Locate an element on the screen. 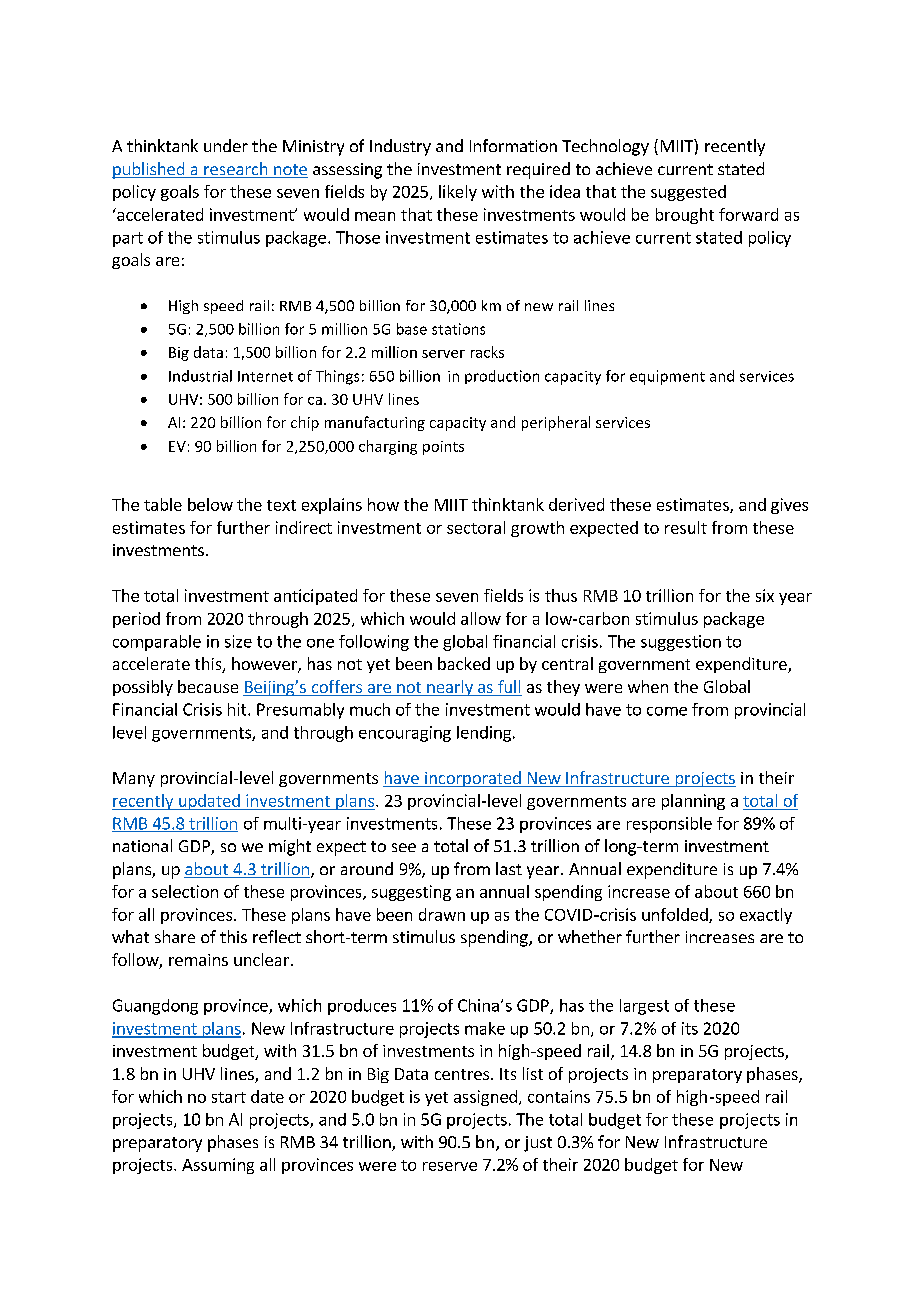 The image size is (924, 1308). Assuming is located at coordinates (218, 1166).
